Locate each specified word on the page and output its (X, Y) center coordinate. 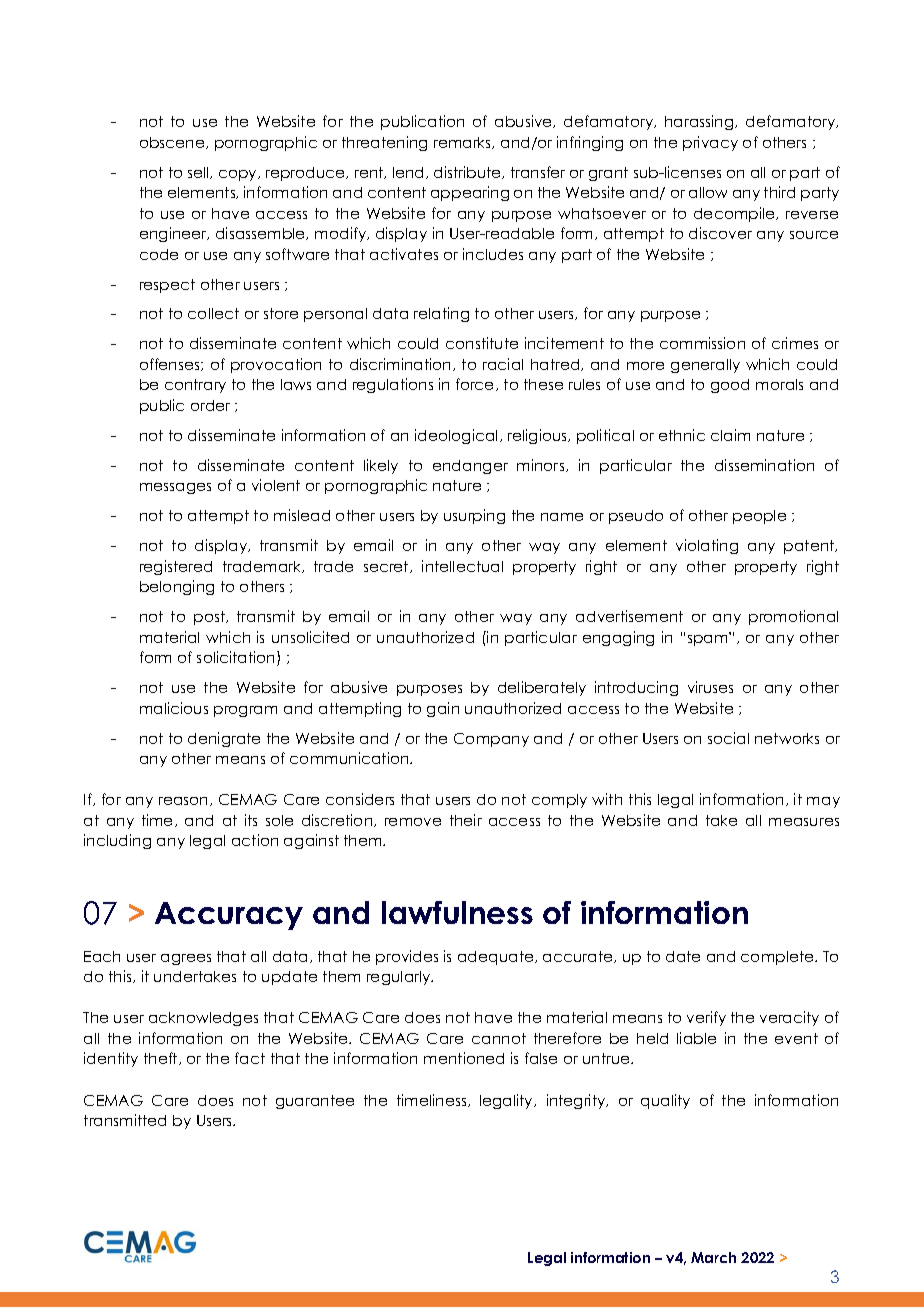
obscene (173, 143)
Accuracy (229, 916)
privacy (710, 143)
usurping (474, 516)
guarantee (315, 1102)
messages (175, 488)
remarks (464, 143)
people (759, 517)
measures (804, 822)
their (466, 820)
